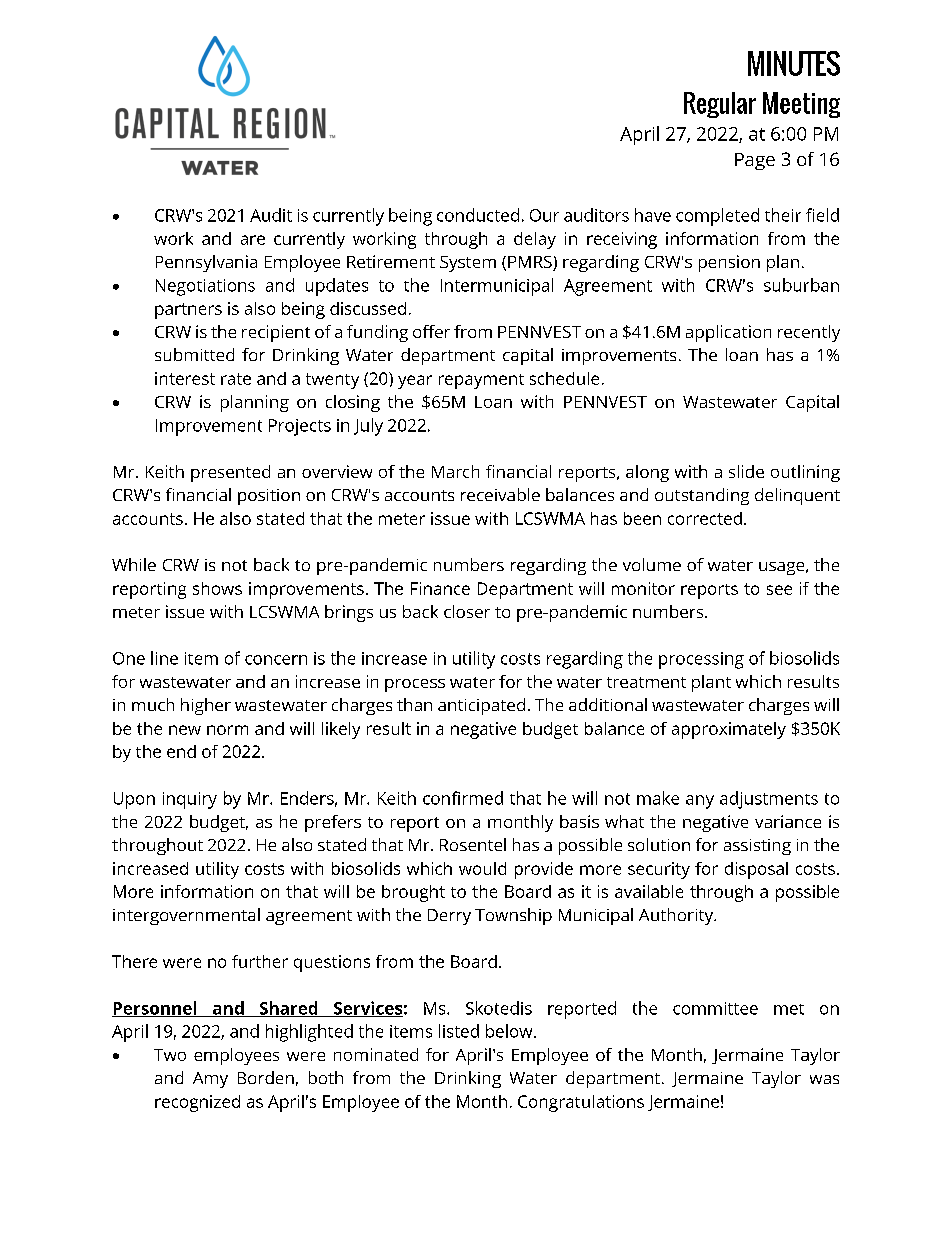 The image size is (952, 1233). What do you see at coordinates (440, 588) in the page?
I see `Finance` at bounding box center [440, 588].
